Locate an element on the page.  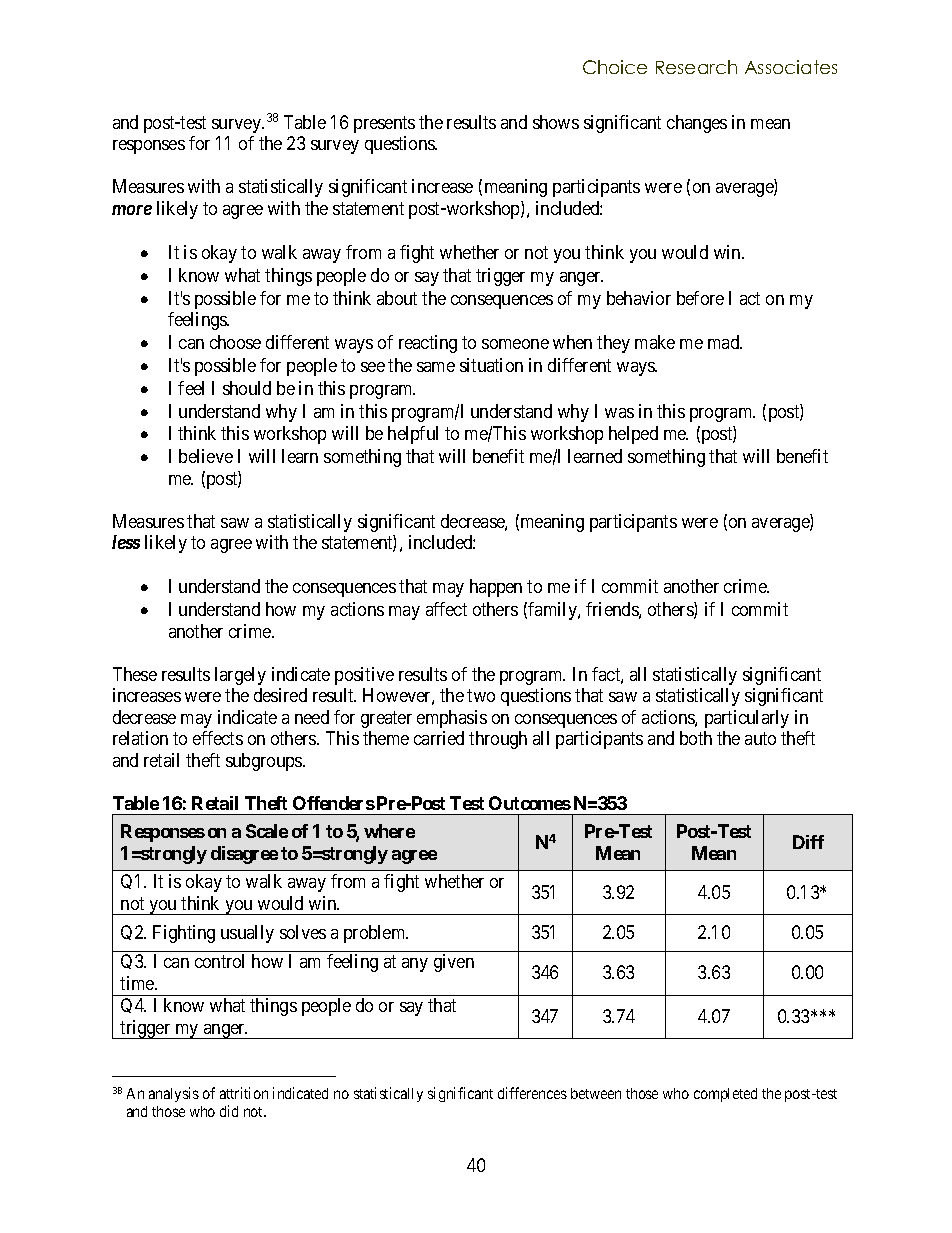
both is located at coordinates (696, 738).
